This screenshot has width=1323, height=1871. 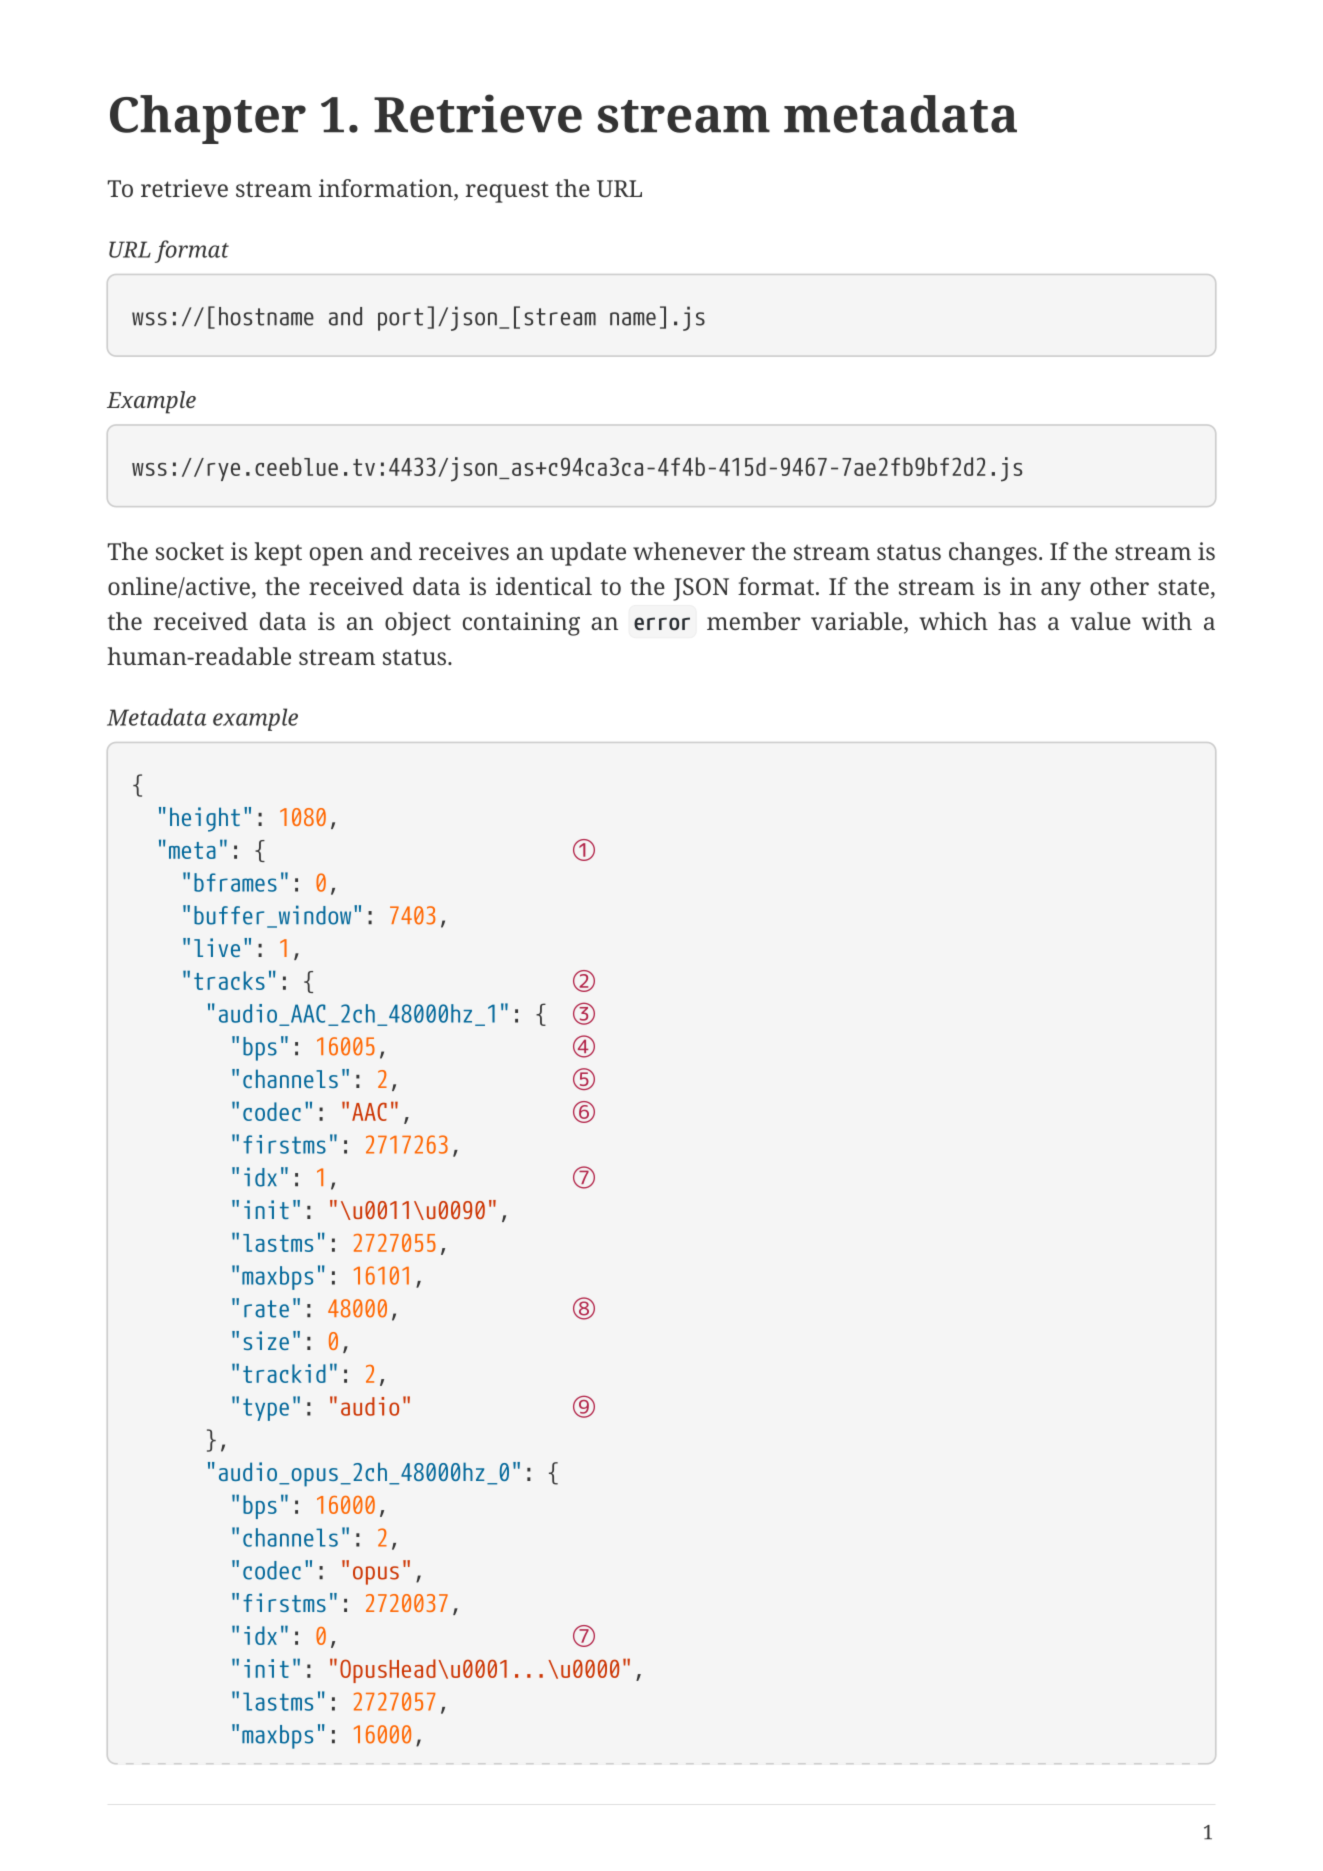 I want to click on height, so click(x=205, y=819).
